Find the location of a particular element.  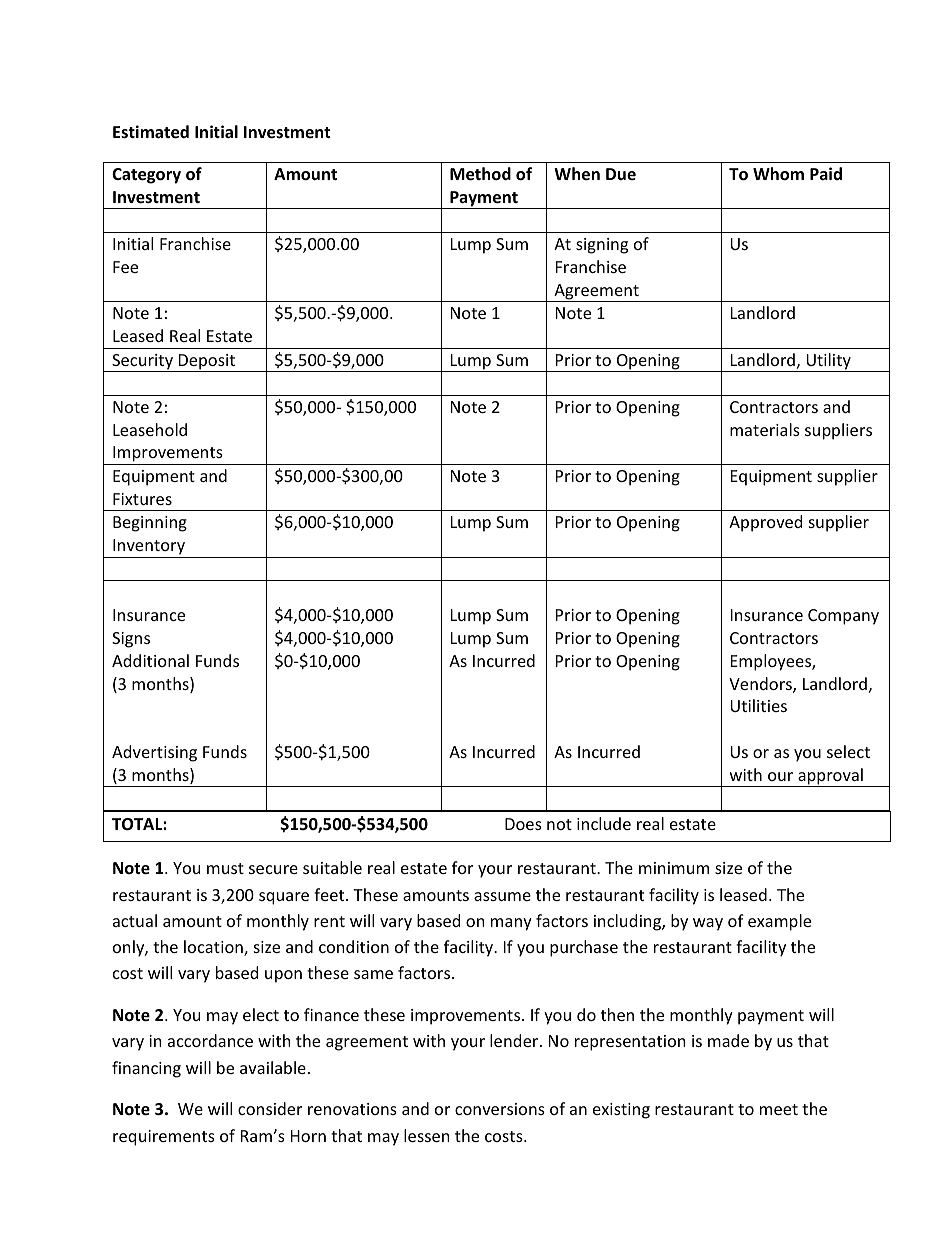

Method is located at coordinates (480, 174).
